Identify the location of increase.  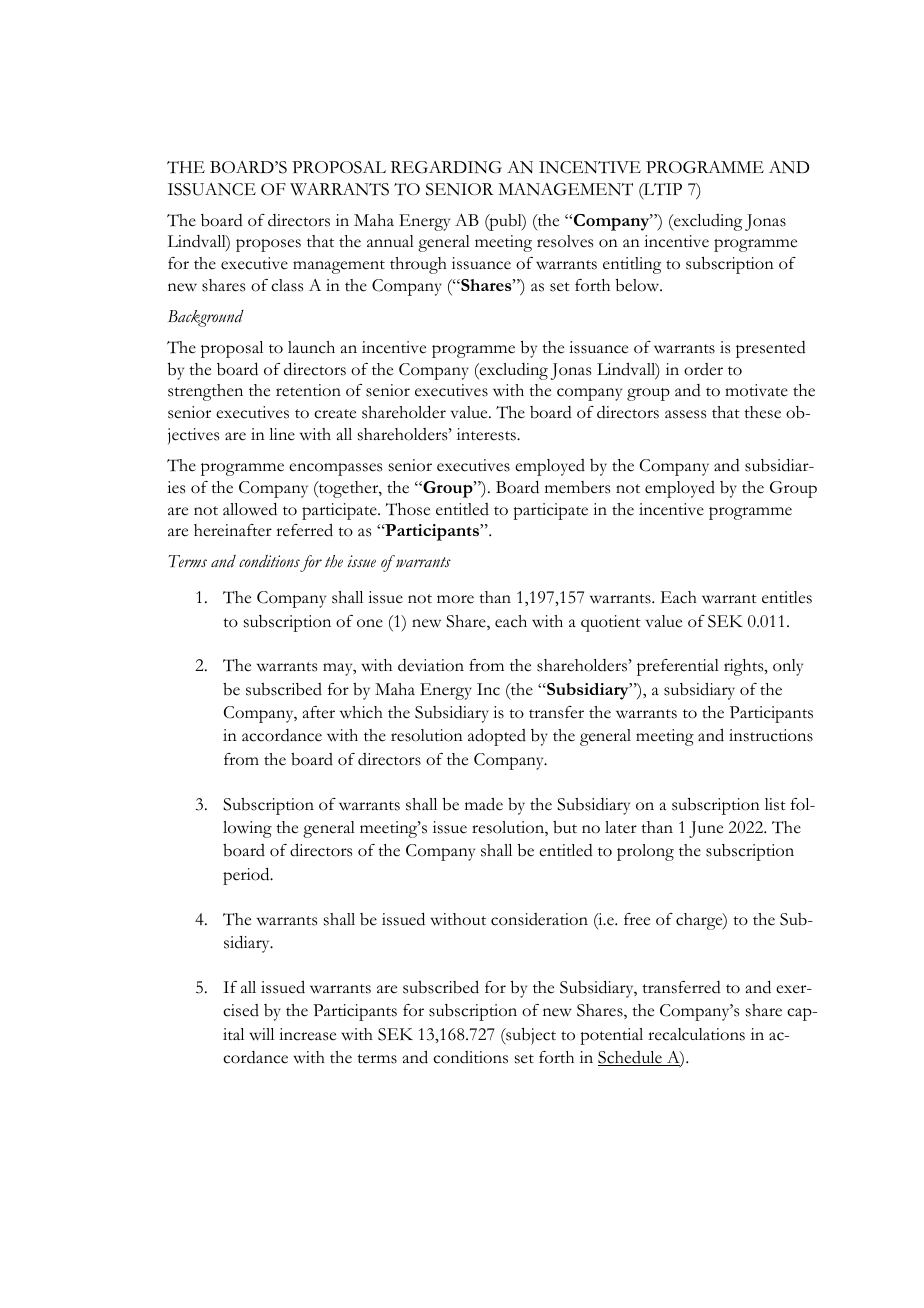
(307, 1034).
